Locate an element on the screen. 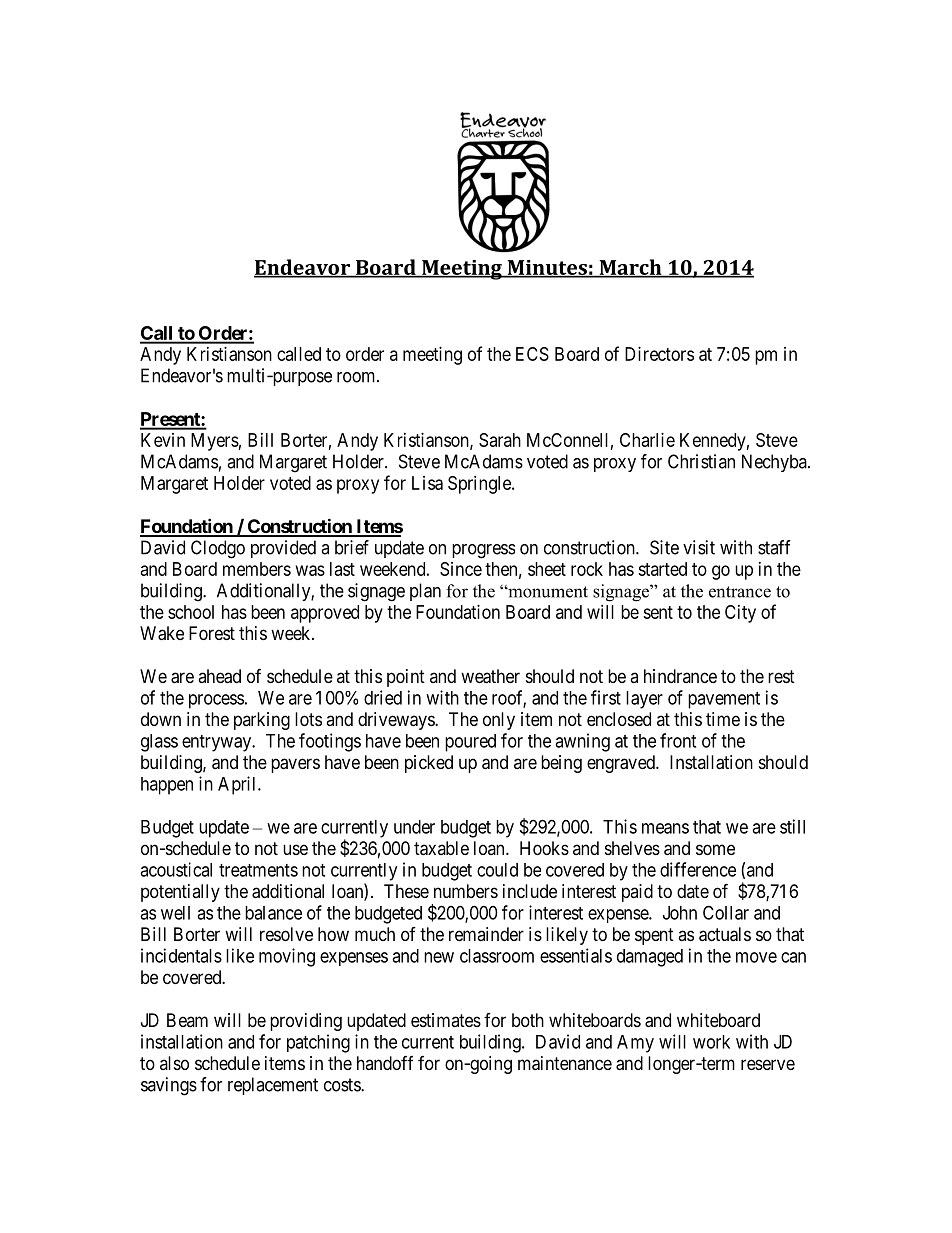 The height and width of the screenshot is (1233, 952). March is located at coordinates (630, 268).
